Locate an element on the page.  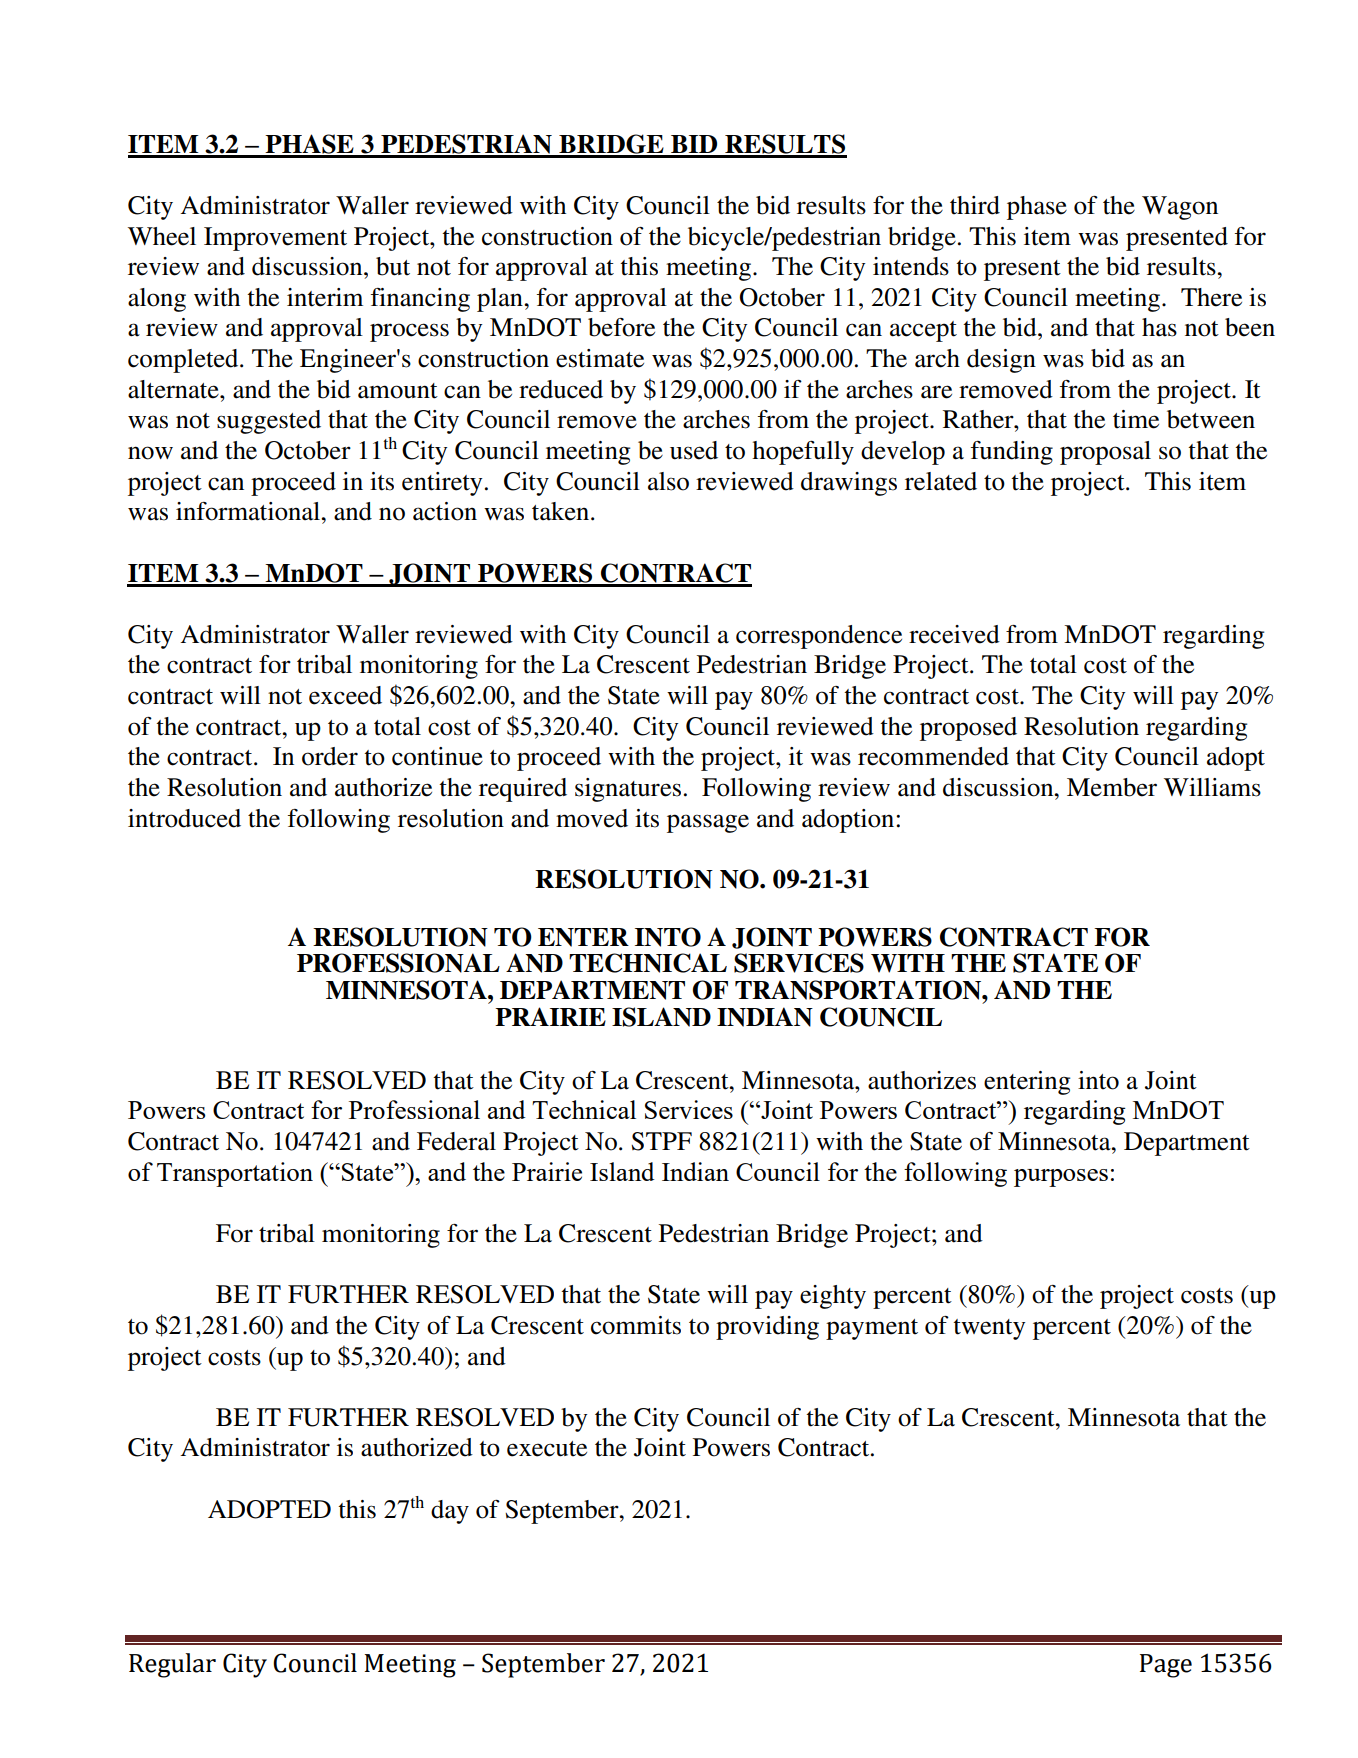
before is located at coordinates (621, 327).
